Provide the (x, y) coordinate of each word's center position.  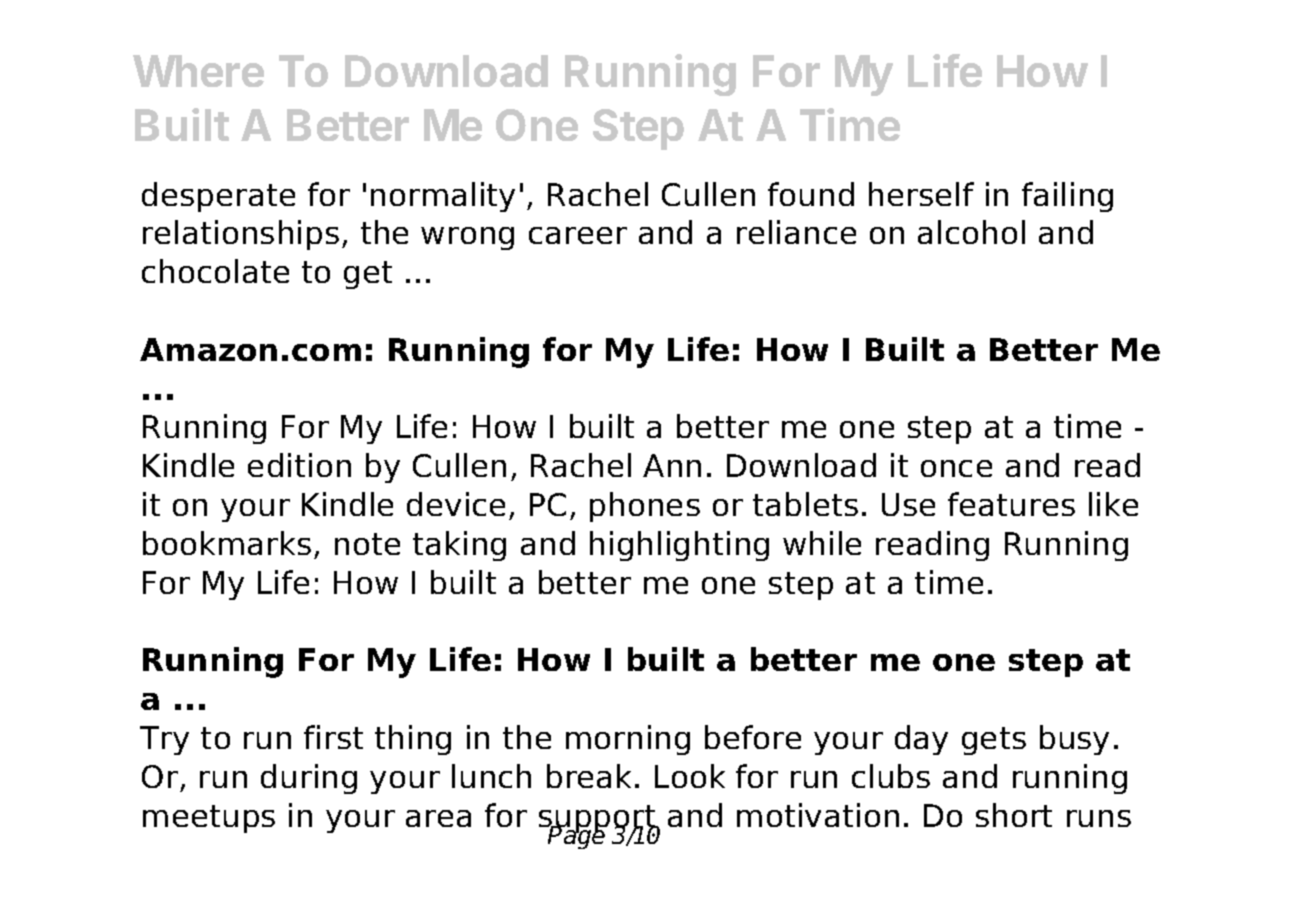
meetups (209, 819)
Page (577, 836)
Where (198, 71)
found (811, 194)
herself (921, 194)
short (1014, 815)
